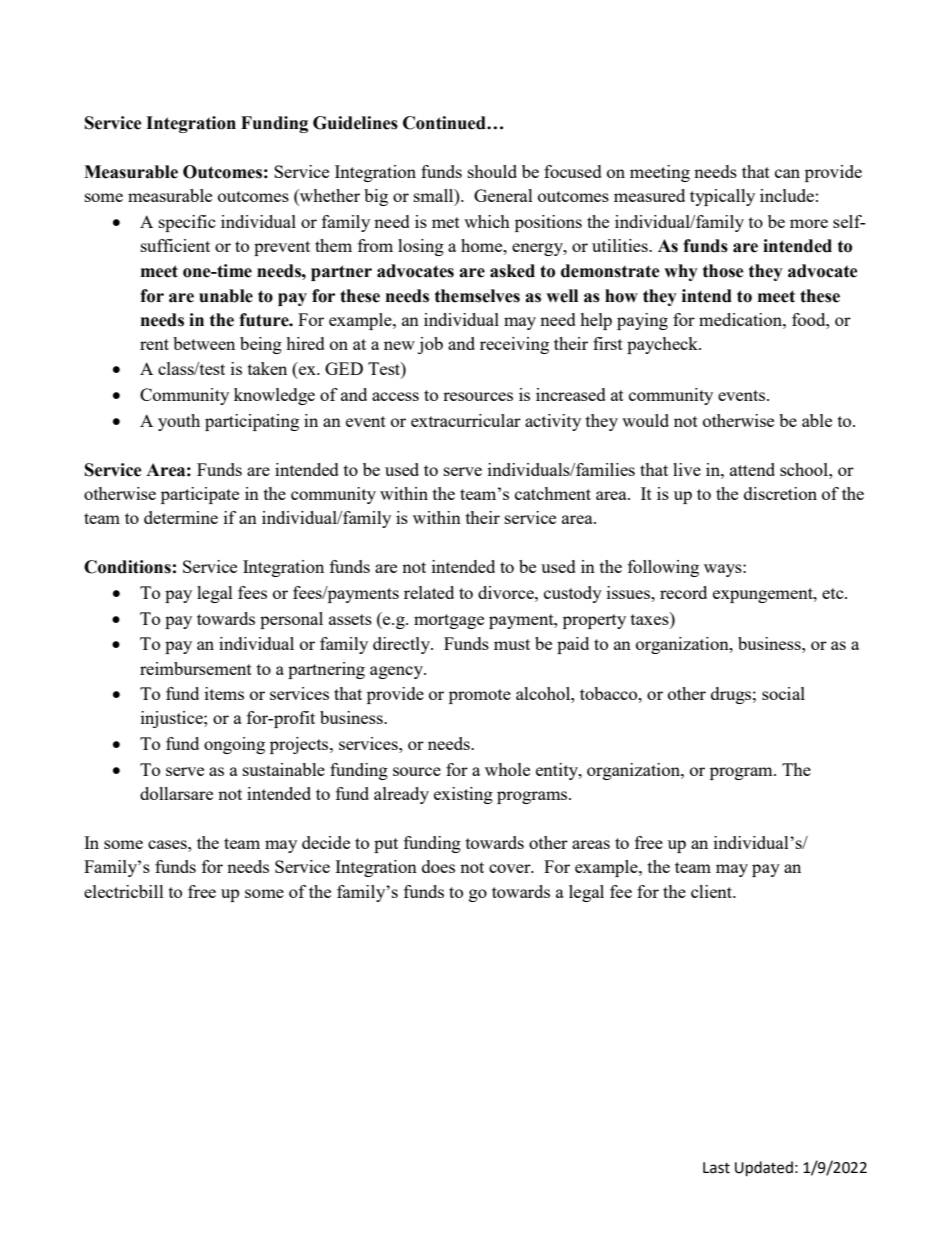  What do you see at coordinates (764, 595) in the screenshot?
I see `expungement` at bounding box center [764, 595].
